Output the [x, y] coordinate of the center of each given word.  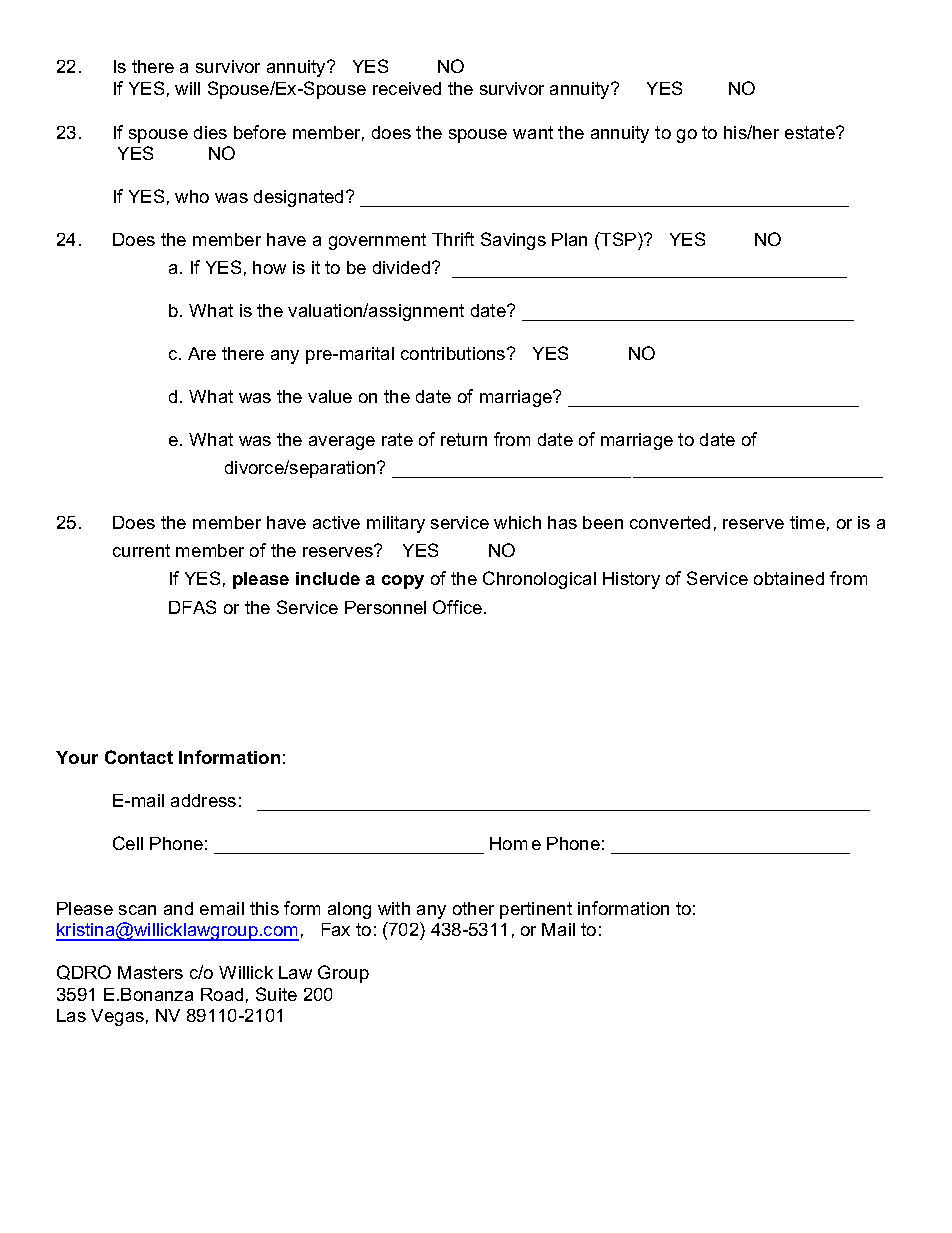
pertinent [536, 910]
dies [210, 132]
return [464, 439]
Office [457, 607]
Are [202, 353]
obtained [789, 578]
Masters [150, 972]
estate [811, 132]
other [473, 908]
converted [670, 522]
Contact [139, 757]
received [407, 88]
